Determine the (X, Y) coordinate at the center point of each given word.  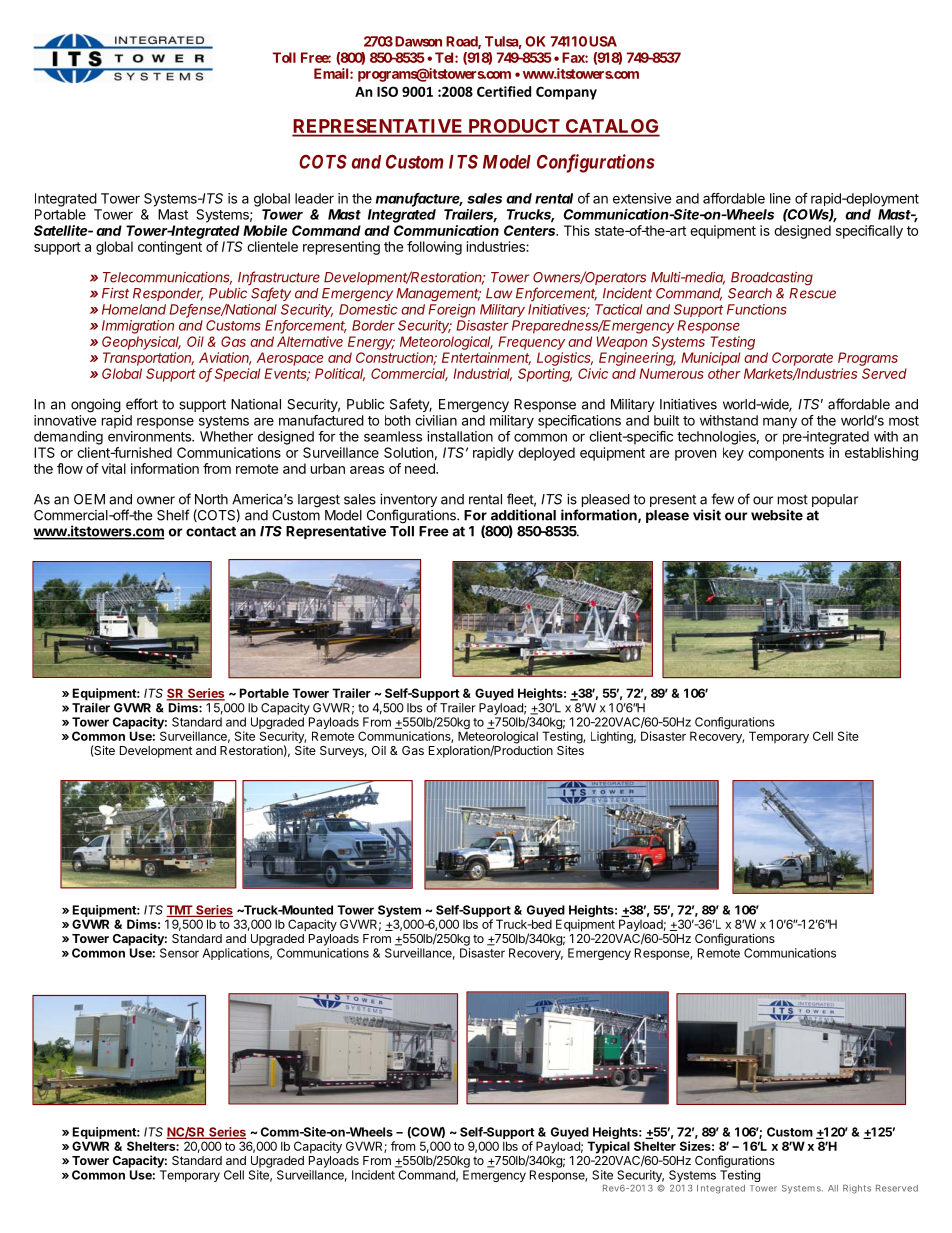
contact (211, 531)
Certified (504, 91)
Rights (857, 1189)
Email (332, 73)
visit (707, 515)
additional (523, 515)
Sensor (179, 953)
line (780, 198)
